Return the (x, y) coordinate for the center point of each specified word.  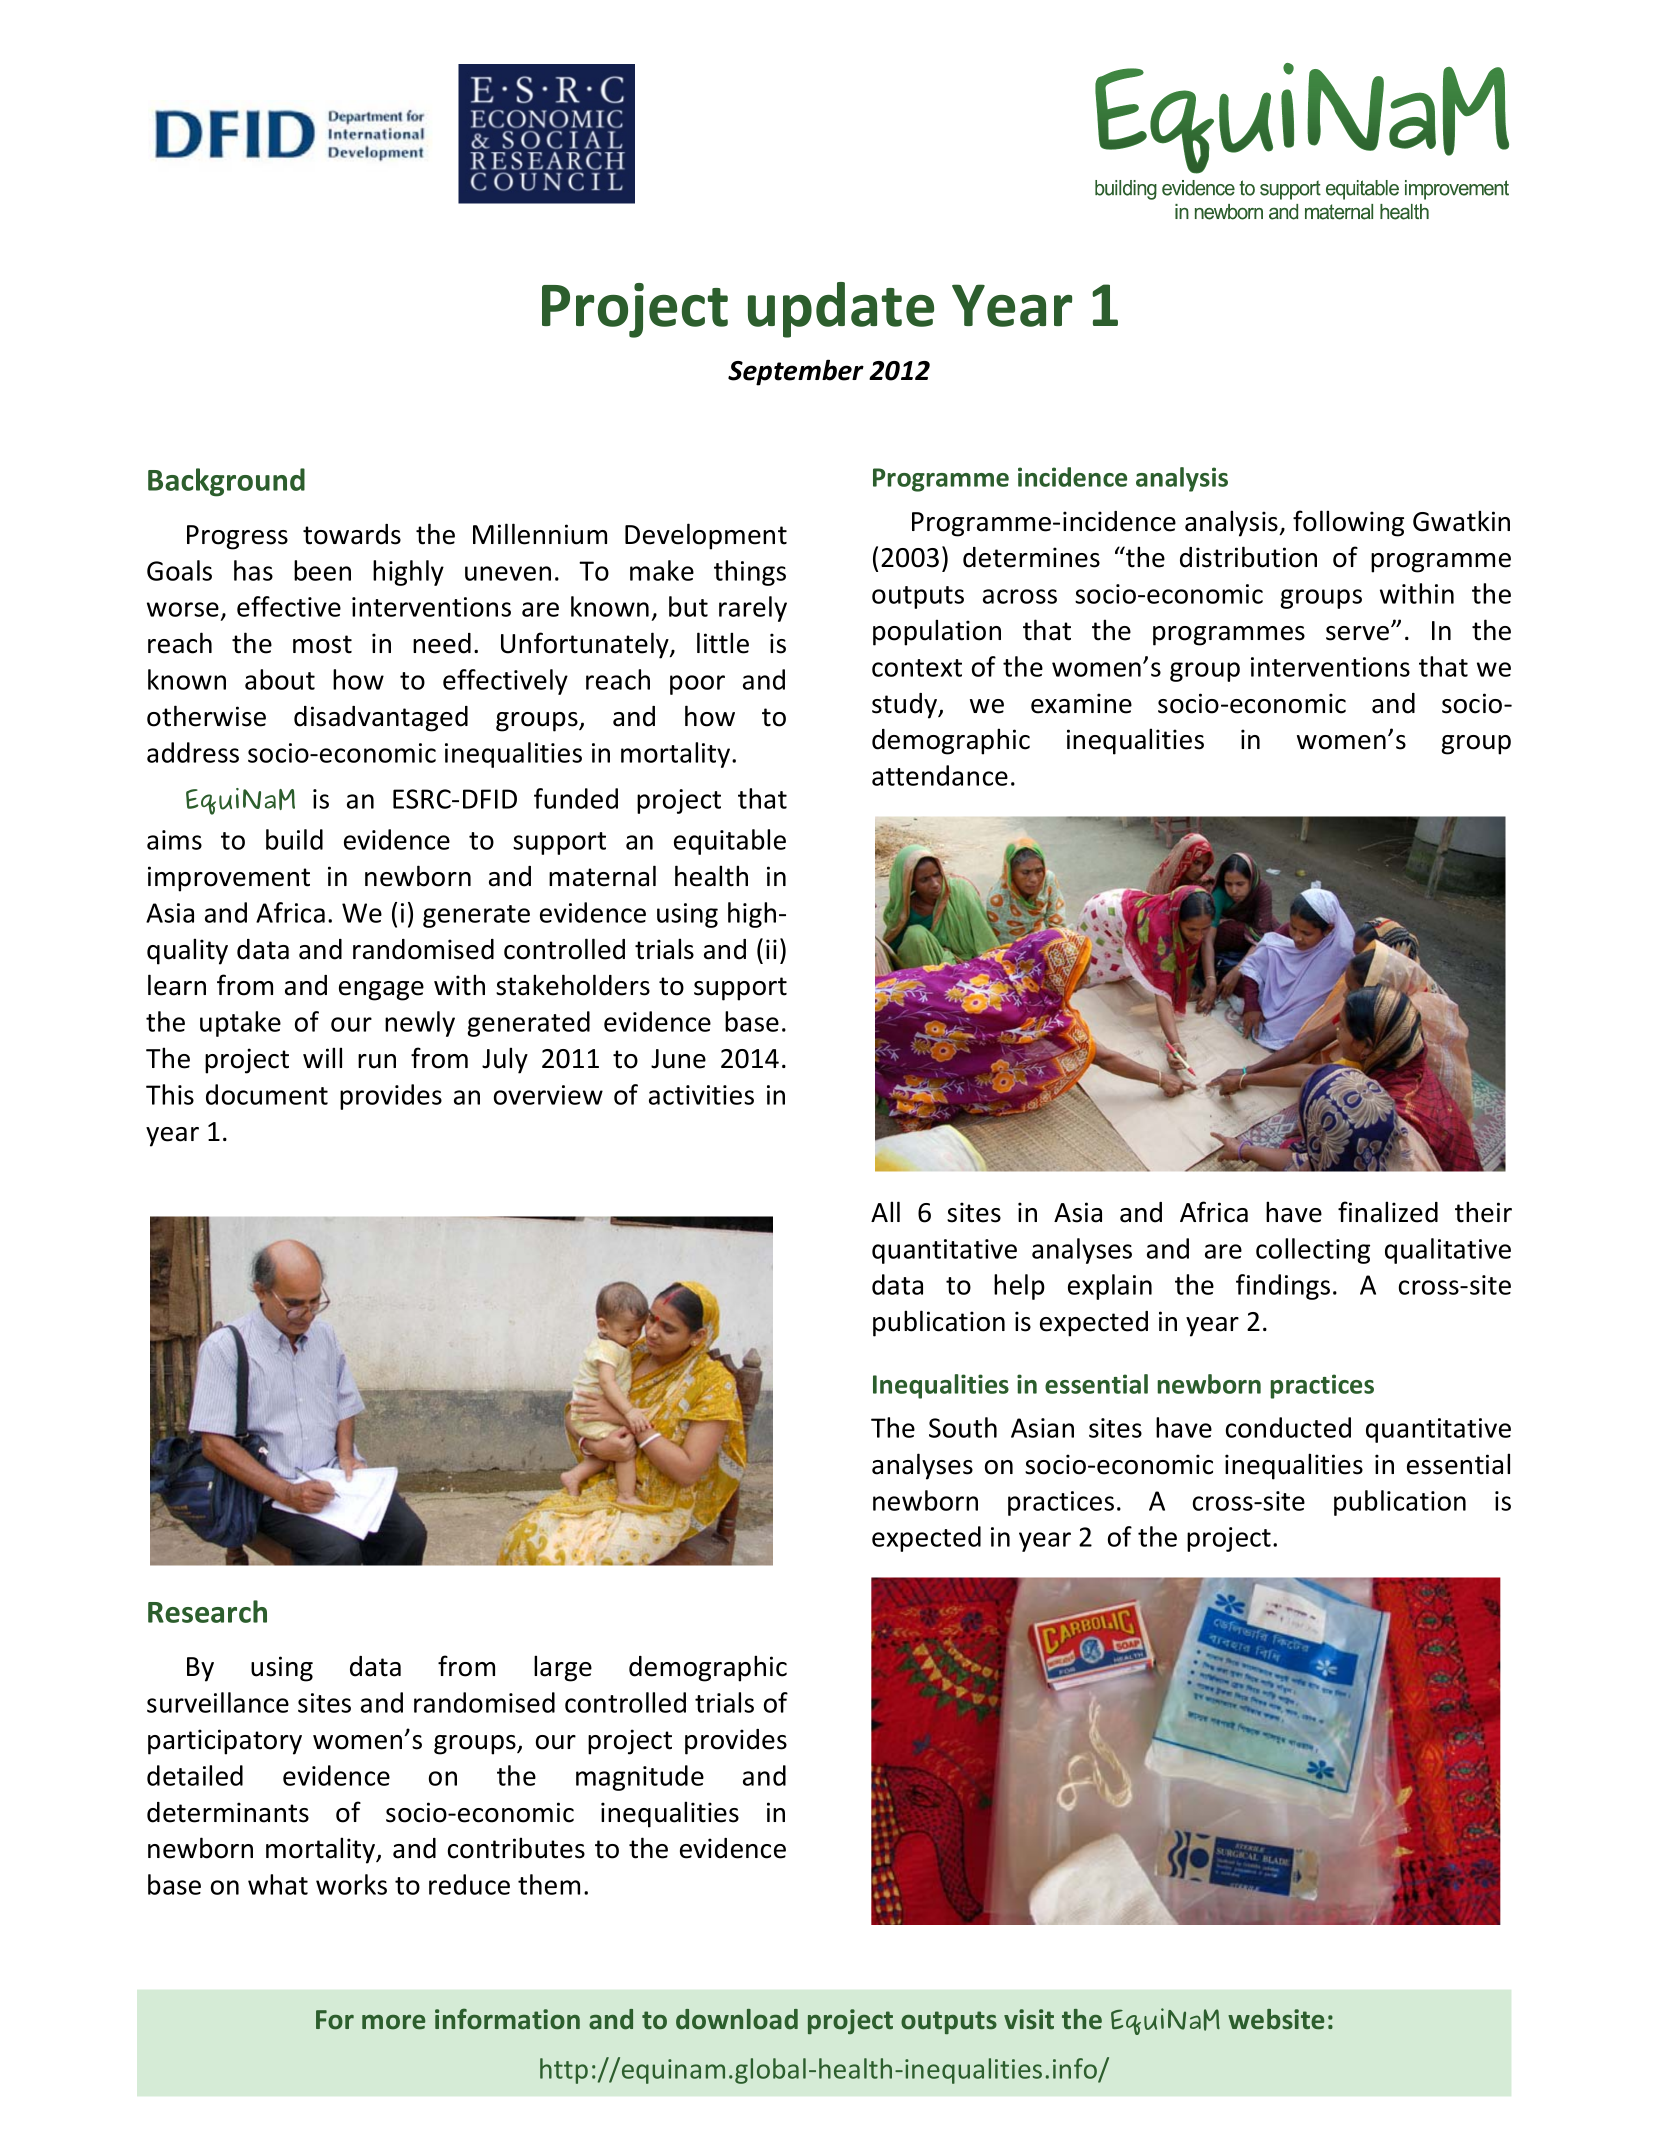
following (1348, 523)
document (267, 1094)
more (393, 2022)
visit (1029, 2019)
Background (226, 482)
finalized (1388, 1212)
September (796, 372)
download (737, 2019)
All (885, 1211)
